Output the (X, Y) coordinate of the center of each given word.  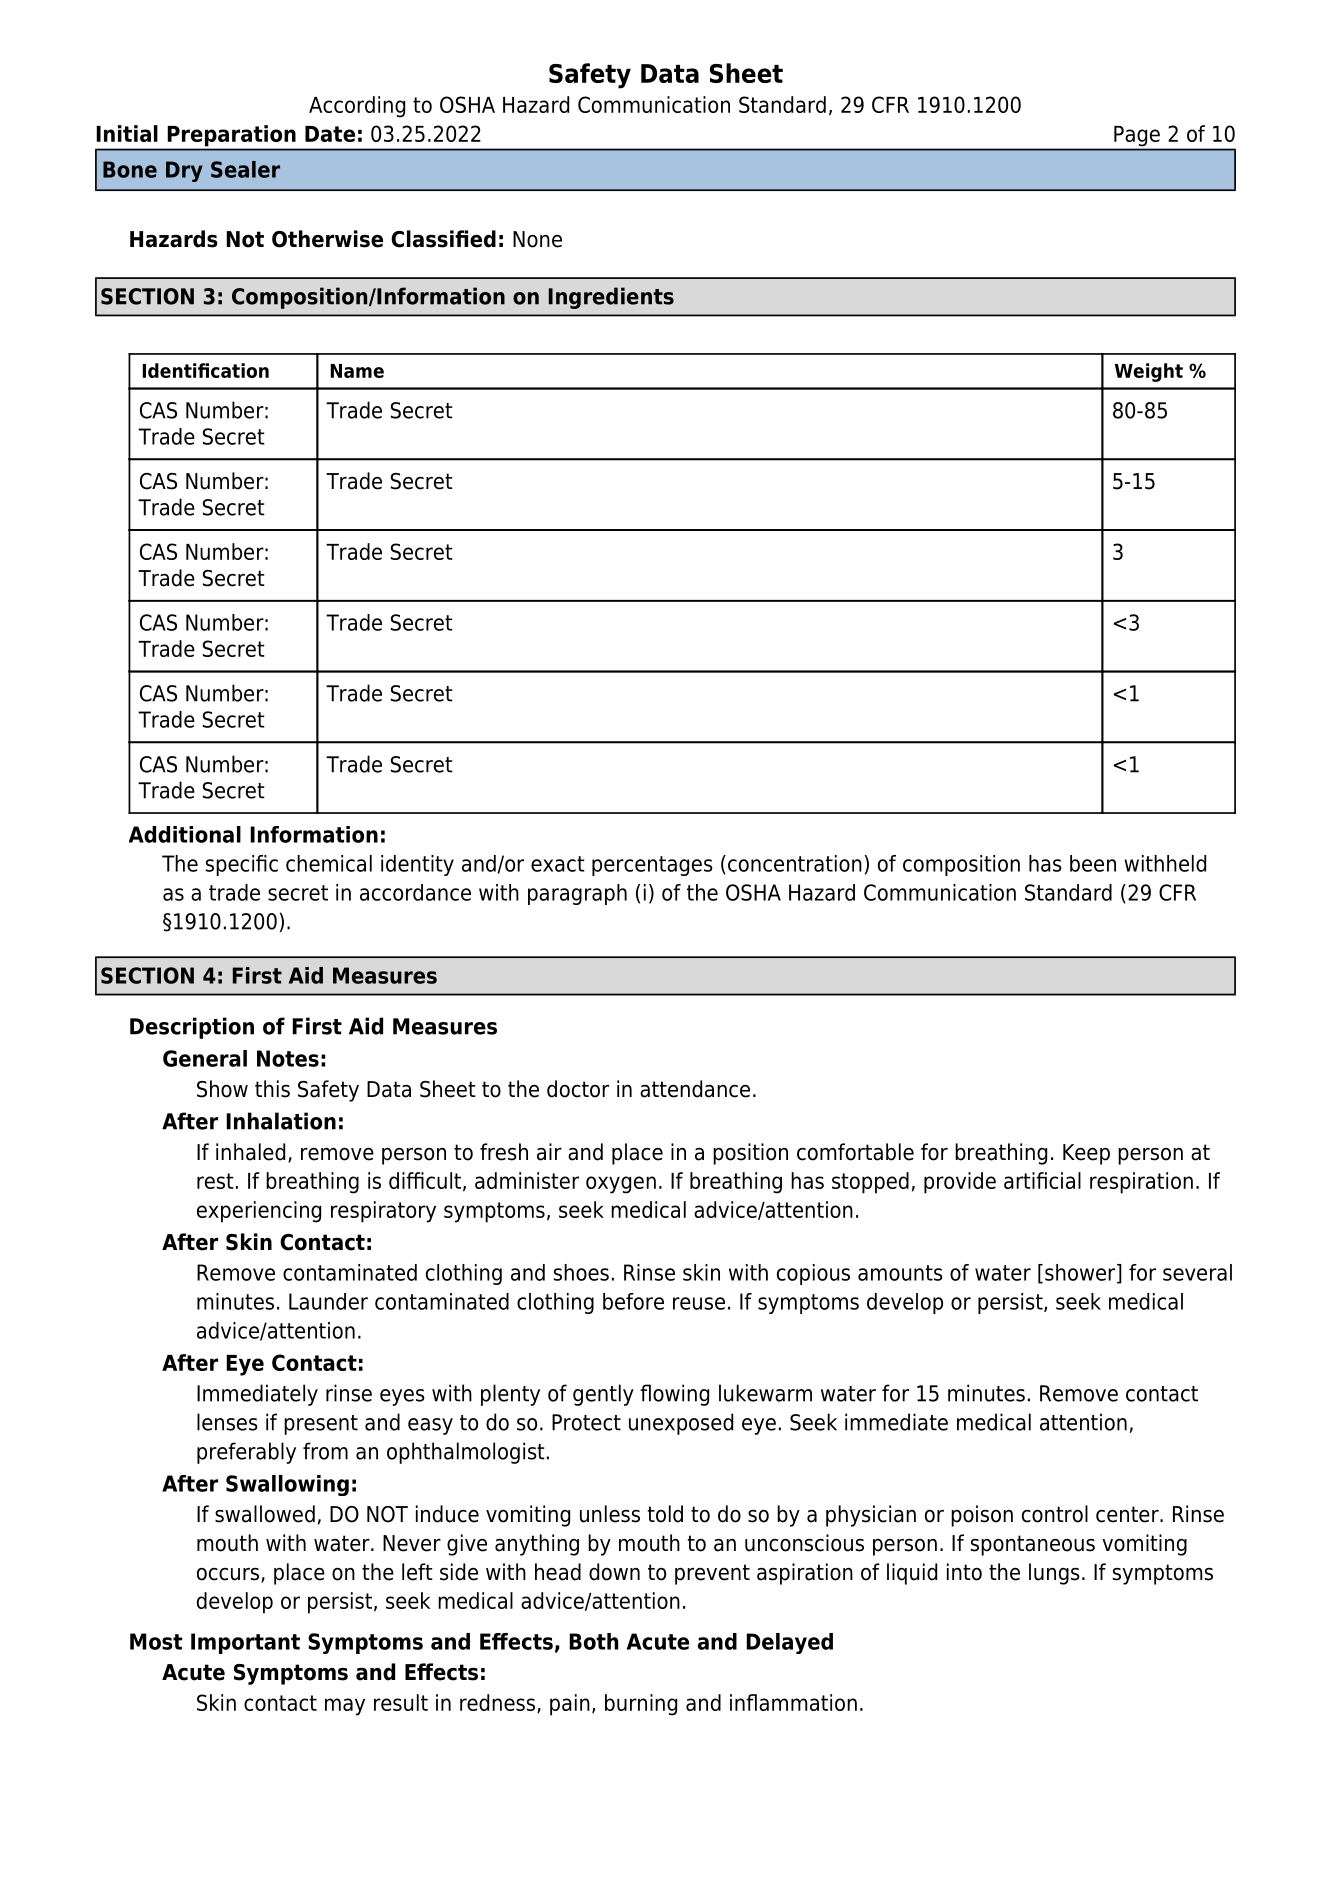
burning (641, 1705)
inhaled (250, 1152)
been (1093, 863)
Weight (1149, 372)
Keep (1086, 1154)
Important (245, 1643)
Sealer (245, 169)
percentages (652, 866)
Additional (185, 834)
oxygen (621, 1185)
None (537, 239)
